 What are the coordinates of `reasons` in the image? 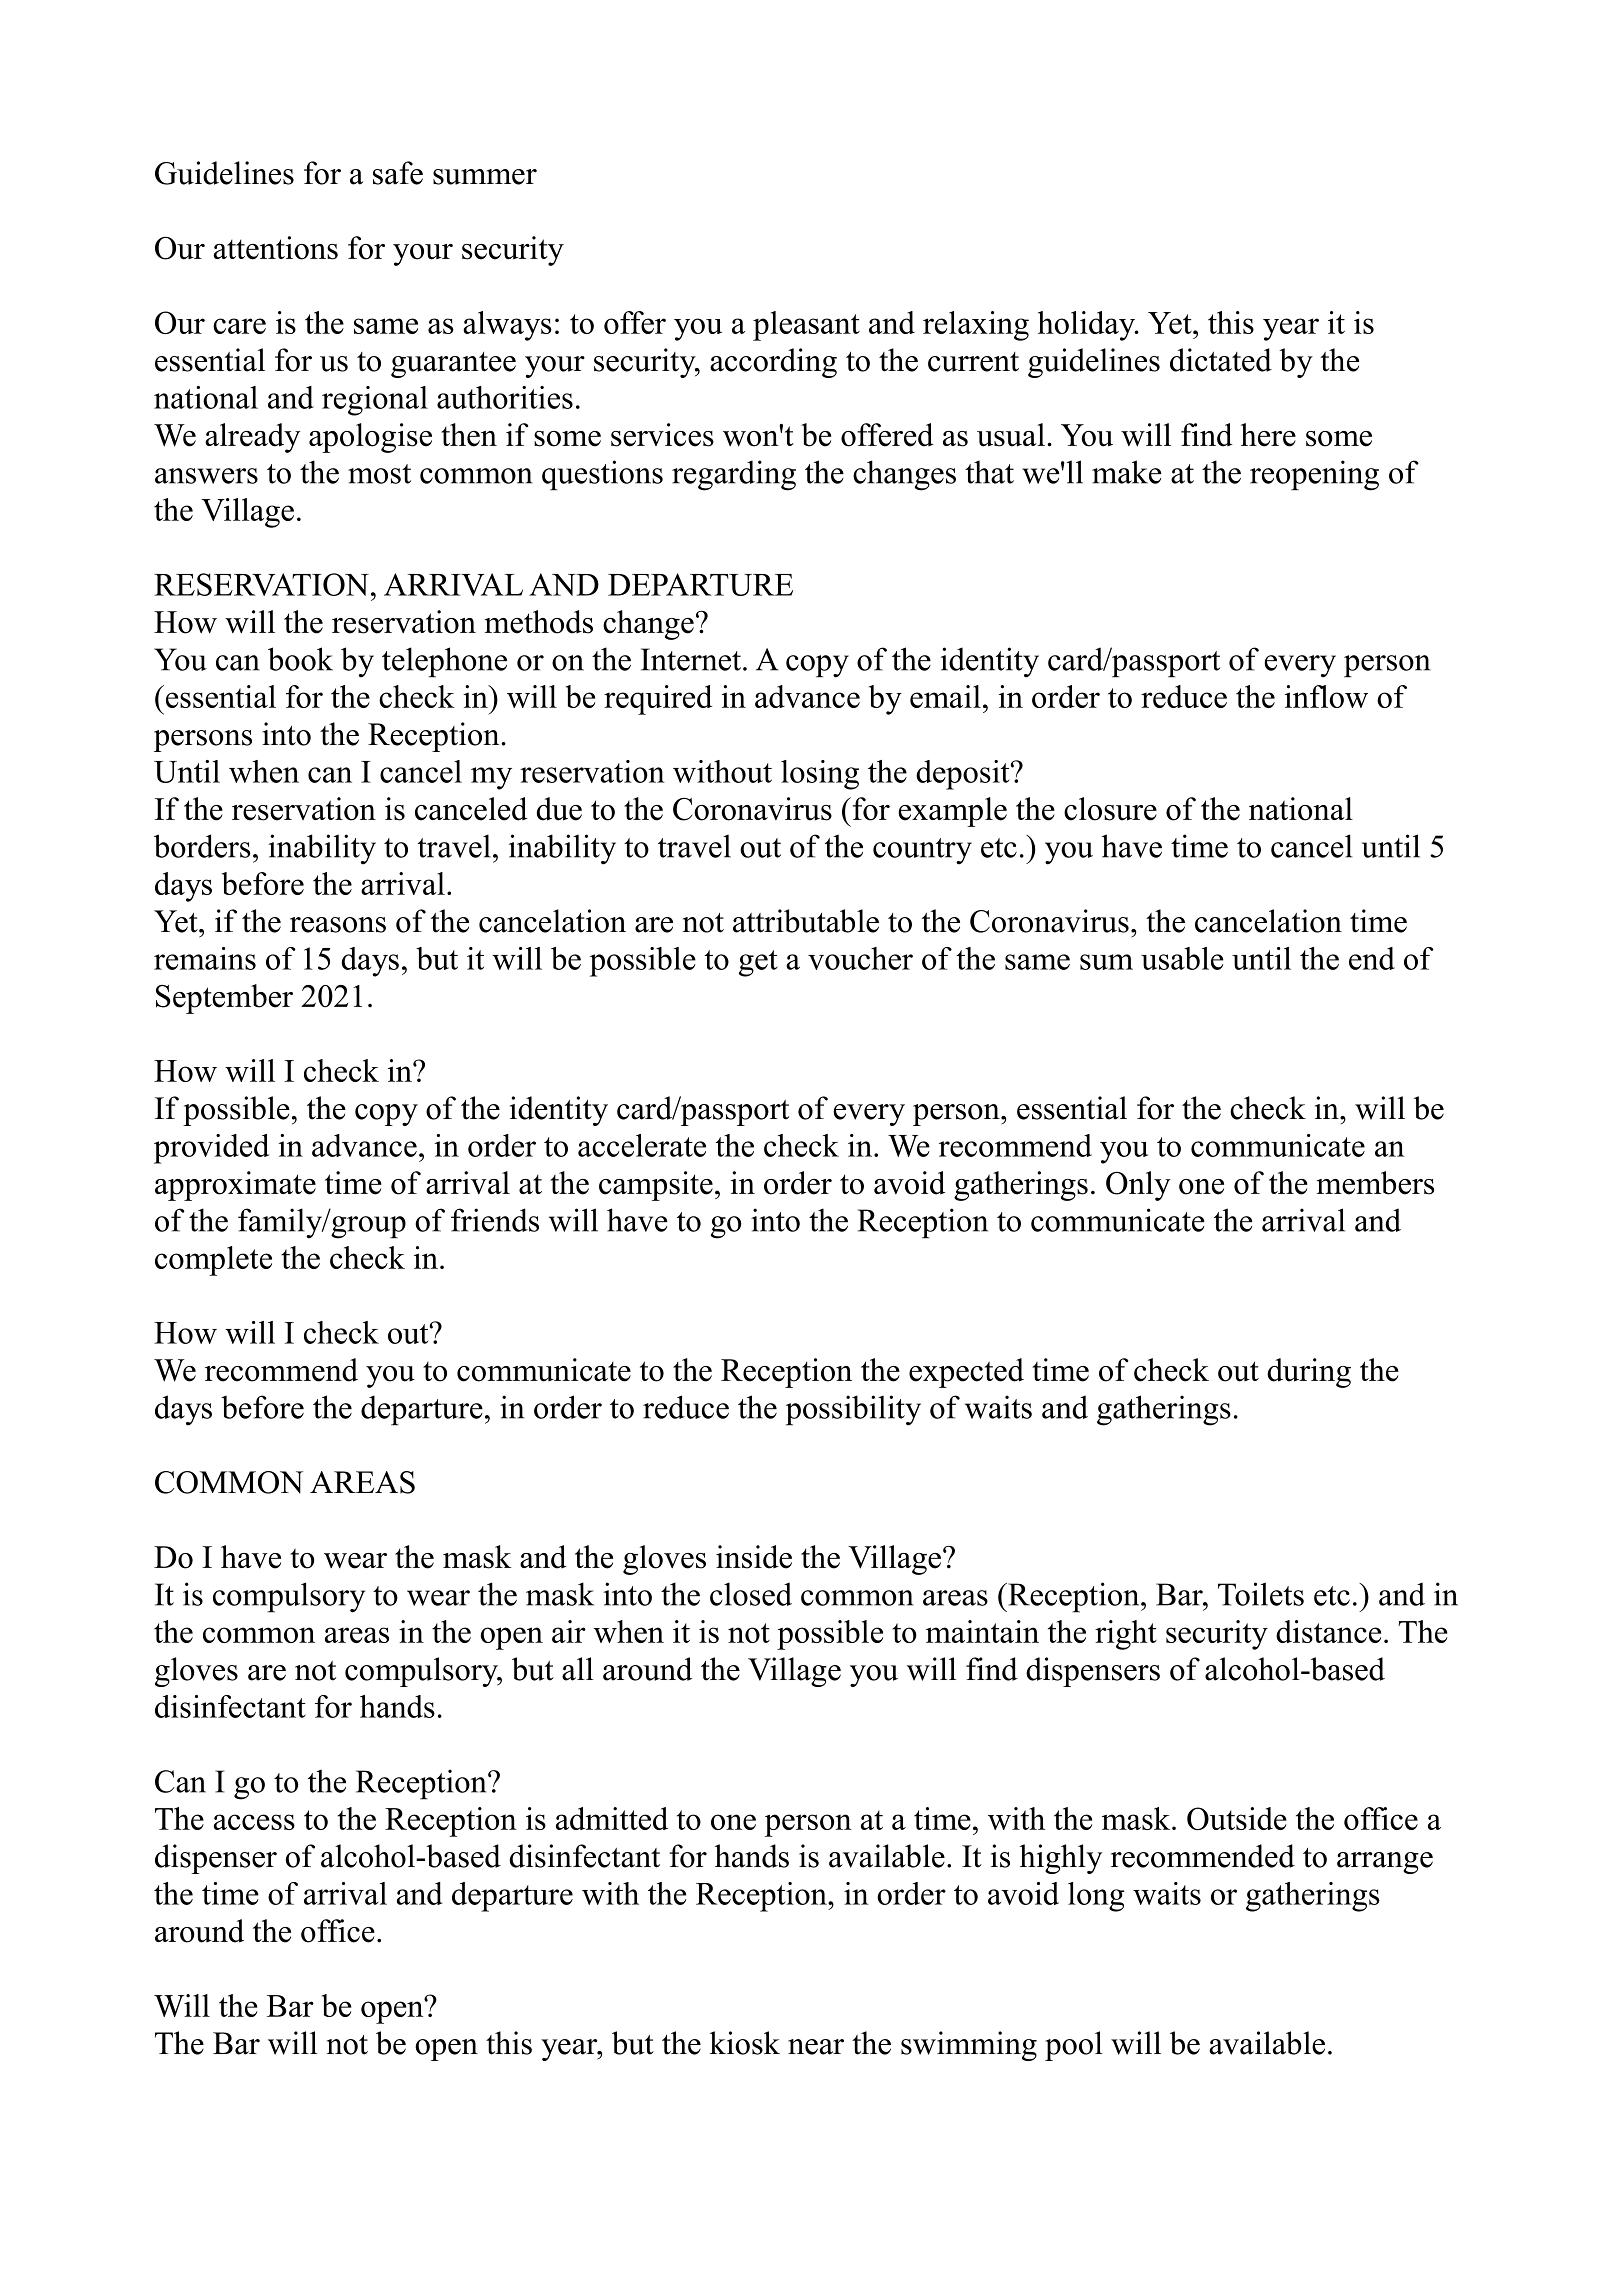 It's located at (338, 925).
